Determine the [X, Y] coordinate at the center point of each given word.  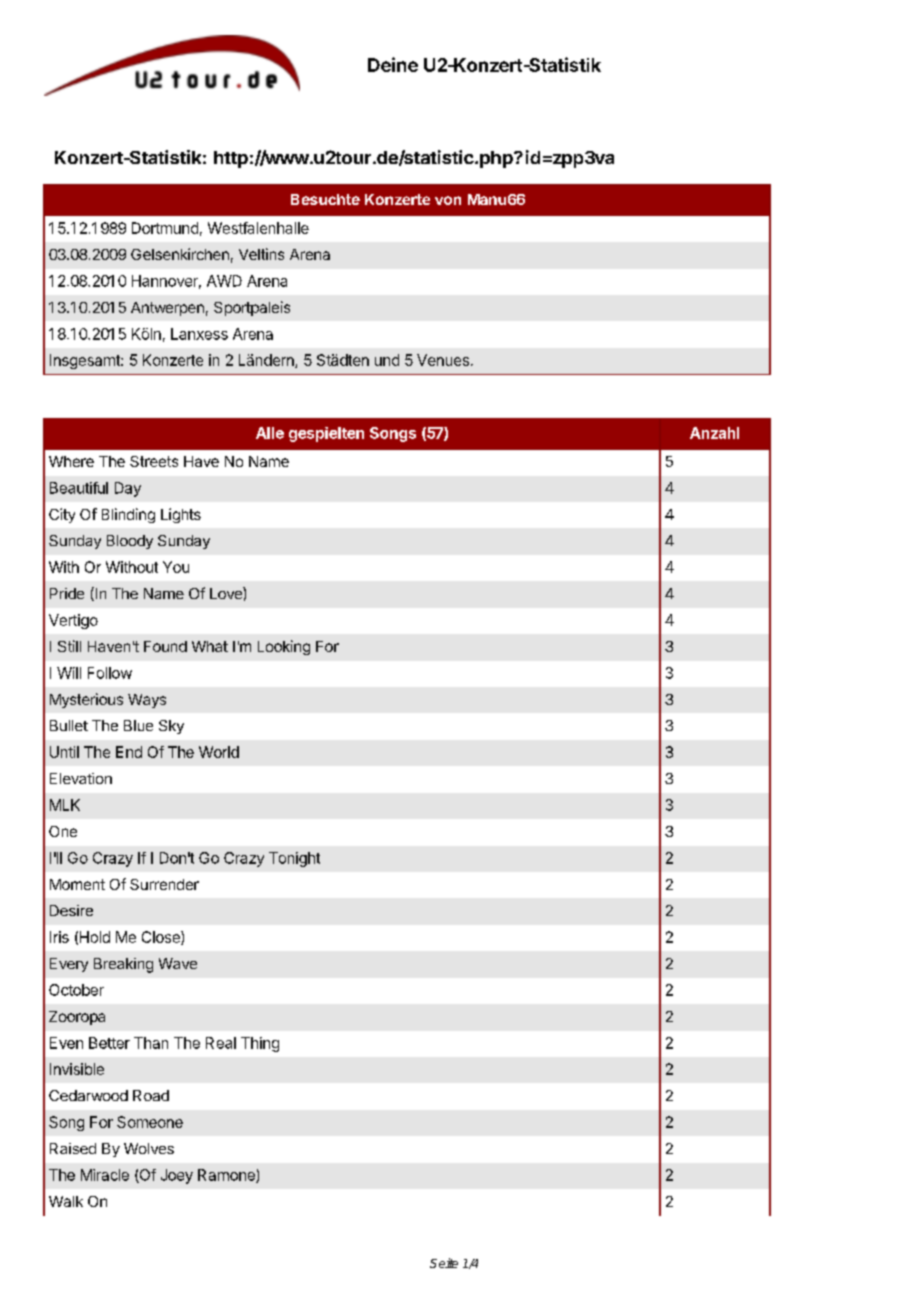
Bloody [130, 542]
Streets [154, 461]
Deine [393, 64]
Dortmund [165, 228]
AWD [224, 281]
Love [227, 593]
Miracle [105, 1175]
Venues [443, 360]
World [219, 752]
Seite [444, 1263]
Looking [284, 647]
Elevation [81, 778]
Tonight [294, 859]
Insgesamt [86, 361]
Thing [260, 1044]
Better [109, 1043]
